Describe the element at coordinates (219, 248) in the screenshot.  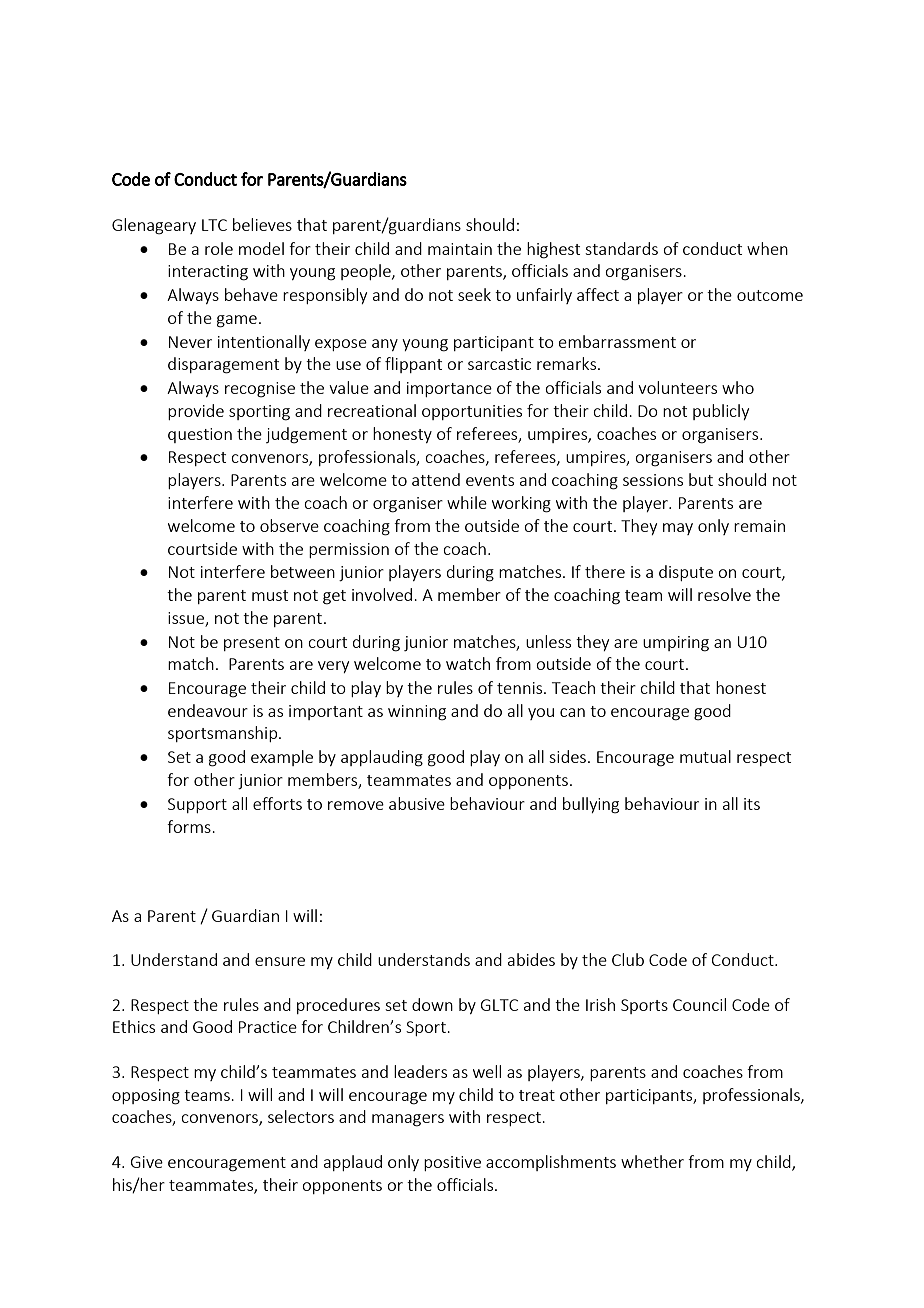
I see `role` at that location.
